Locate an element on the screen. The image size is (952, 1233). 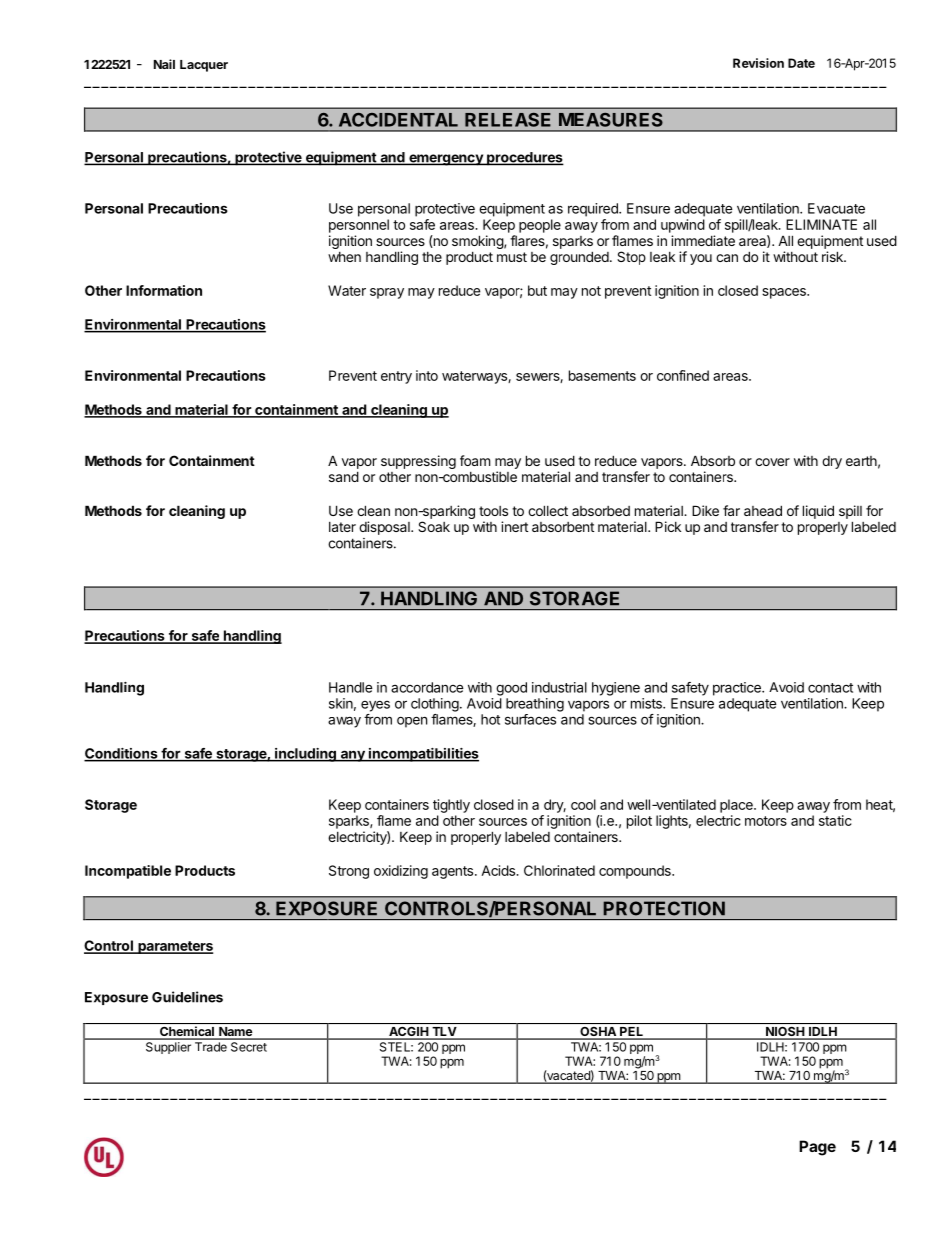
Guidelines is located at coordinates (187, 997).
